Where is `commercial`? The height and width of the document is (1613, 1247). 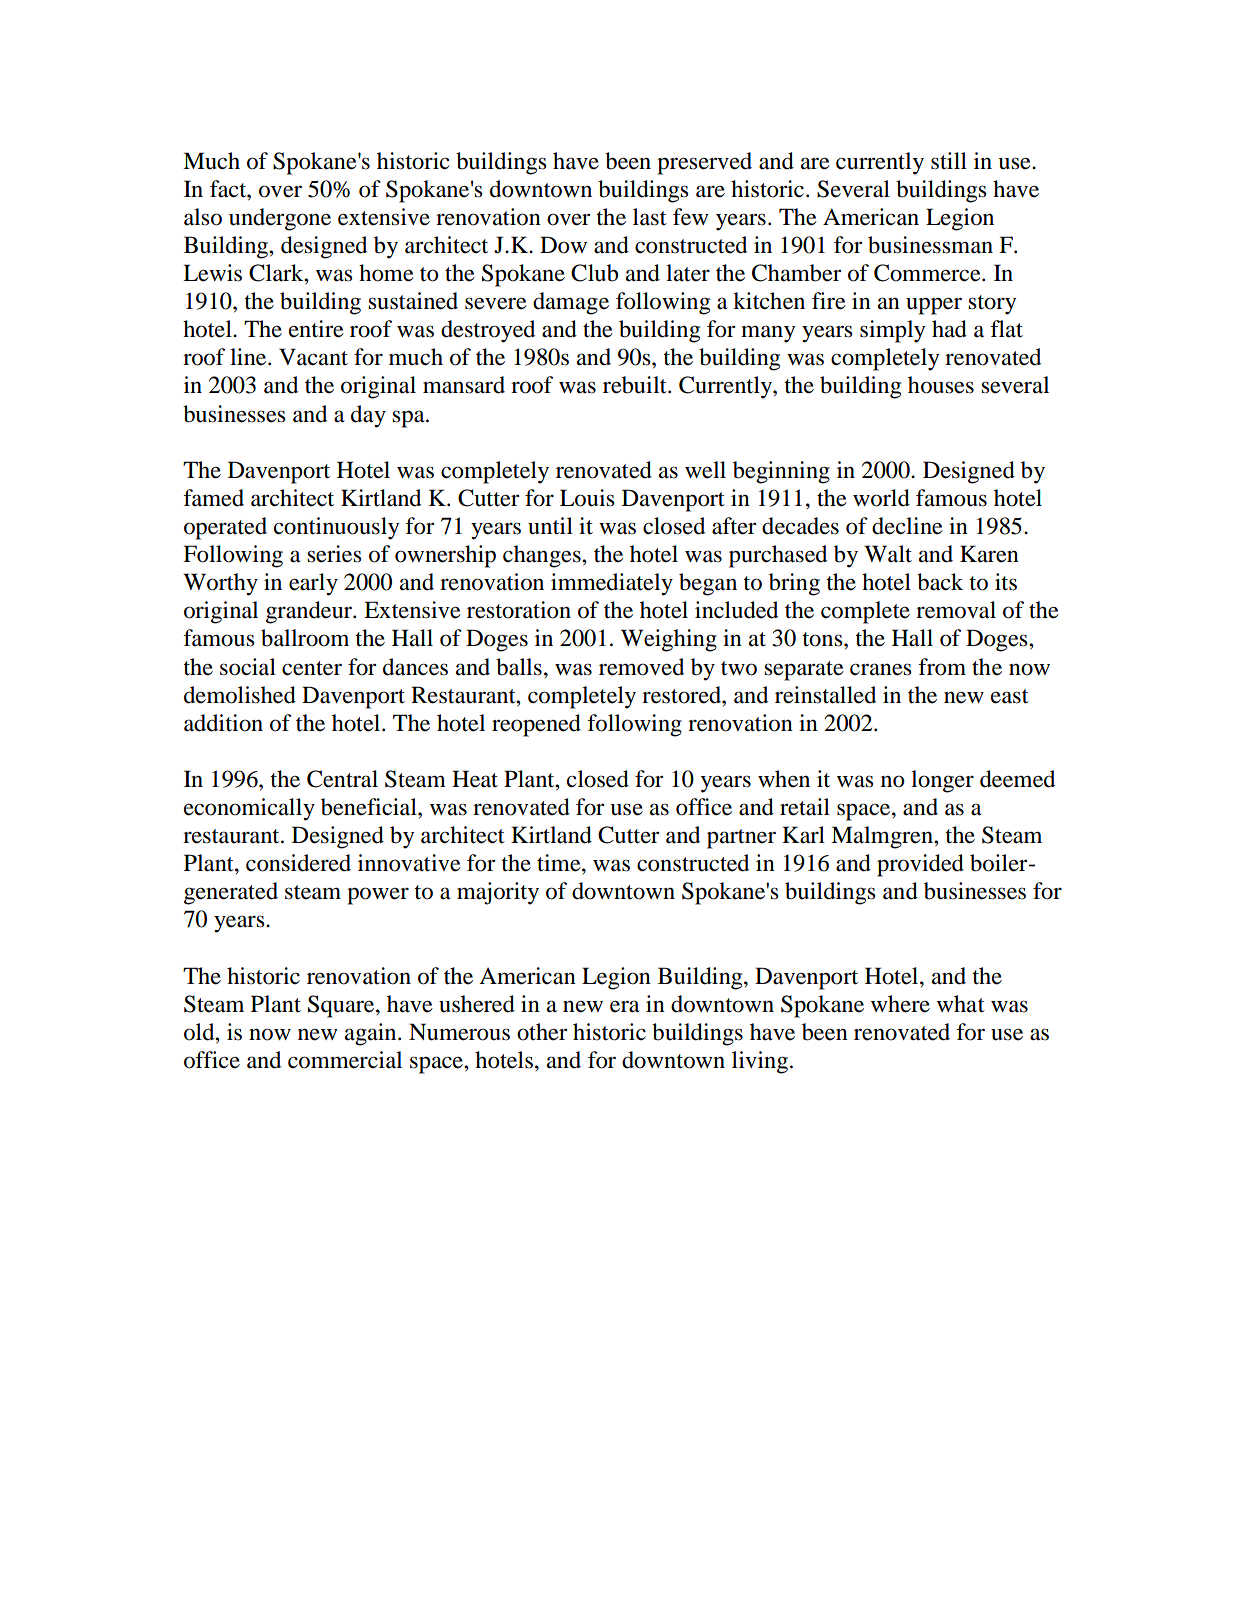
commercial is located at coordinates (345, 1060).
